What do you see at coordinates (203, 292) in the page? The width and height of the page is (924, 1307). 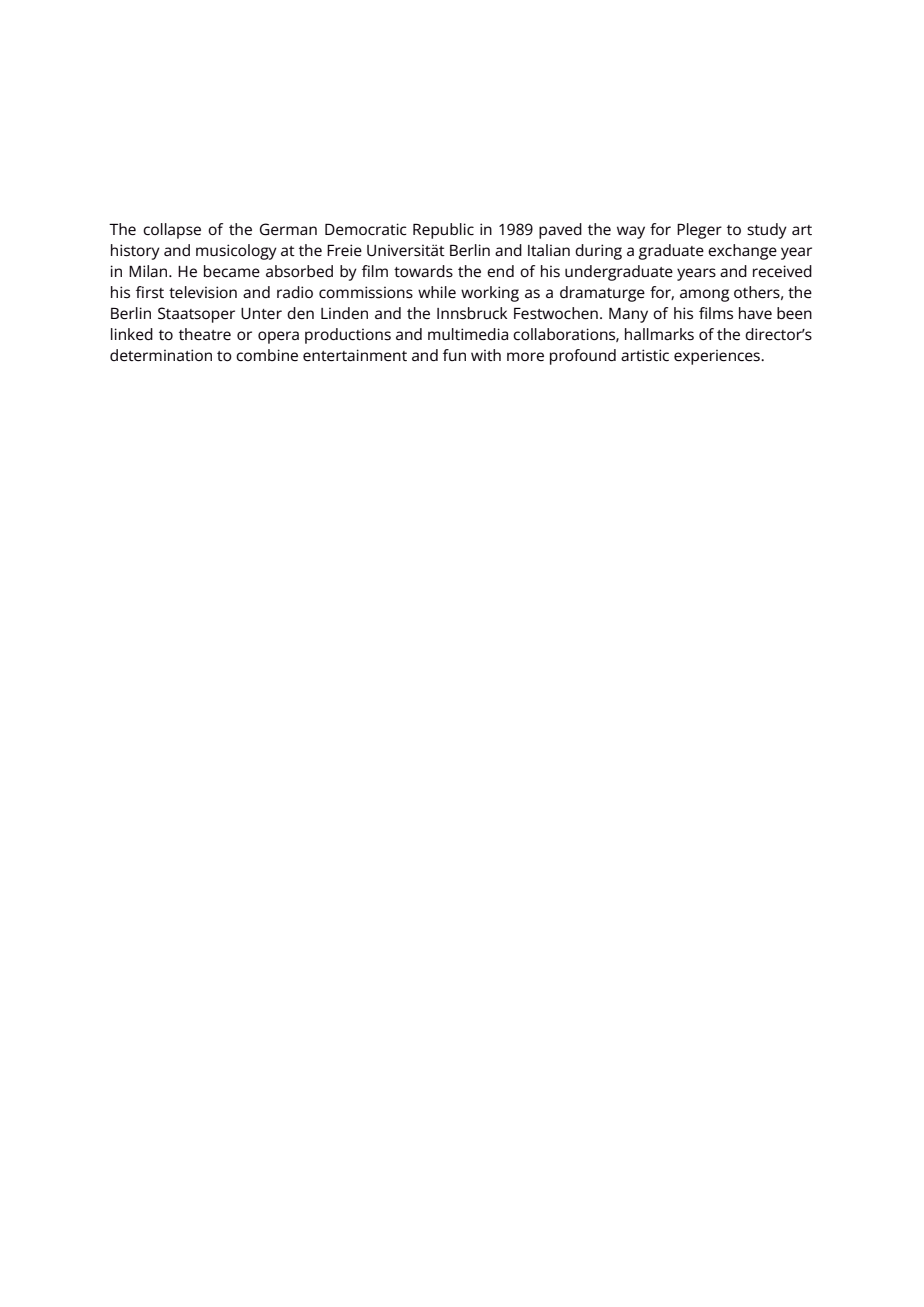 I see `television` at bounding box center [203, 292].
